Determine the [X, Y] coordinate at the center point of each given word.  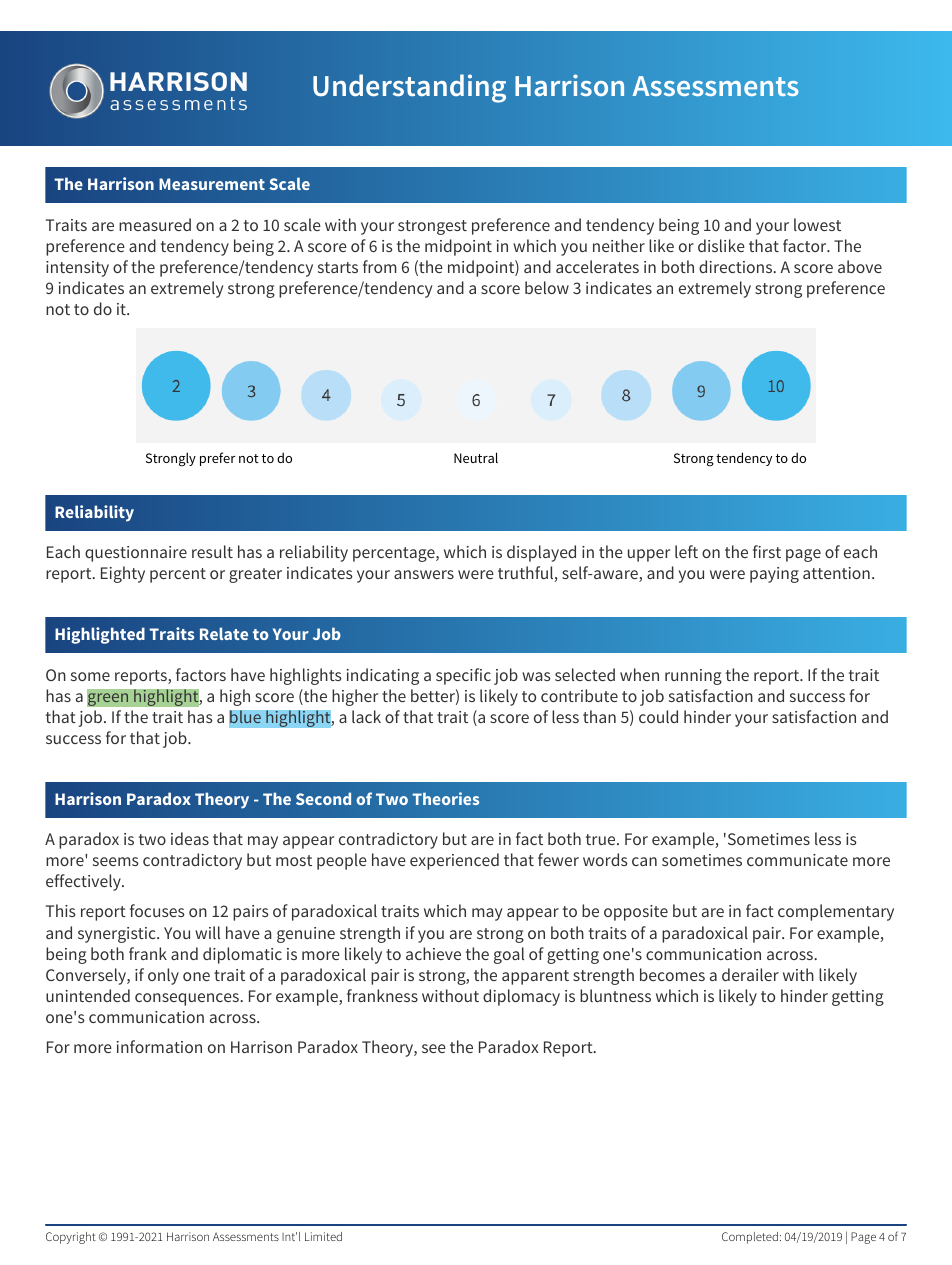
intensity [77, 269]
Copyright [71, 1238]
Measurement [212, 184]
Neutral [476, 457]
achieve [433, 953]
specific [463, 676]
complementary [836, 912]
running [693, 677]
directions [737, 266]
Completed [750, 1238]
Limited [323, 1236]
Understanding [409, 88]
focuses [157, 910]
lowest [817, 224]
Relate [224, 633]
